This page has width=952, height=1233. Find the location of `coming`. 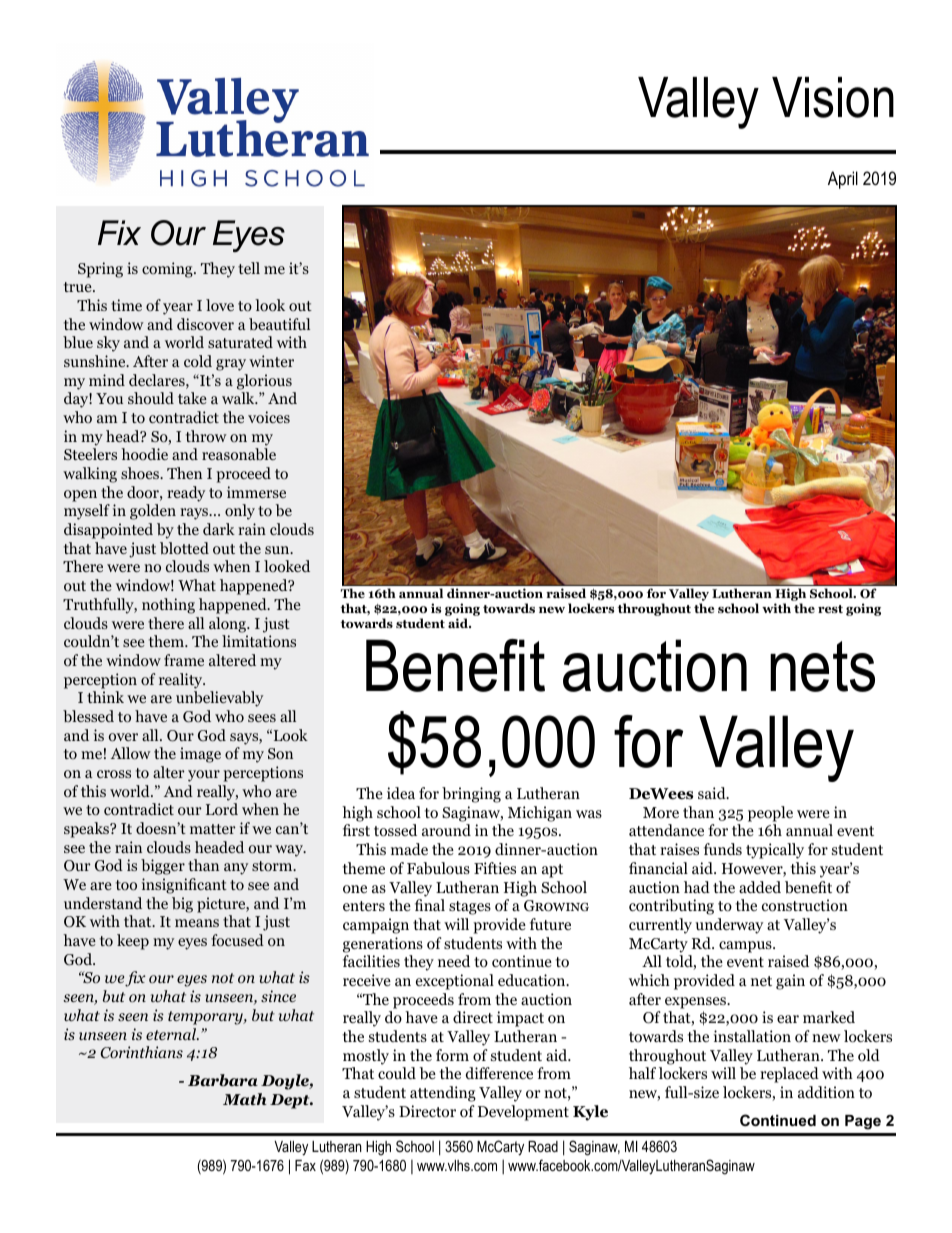

coming is located at coordinates (168, 270).
